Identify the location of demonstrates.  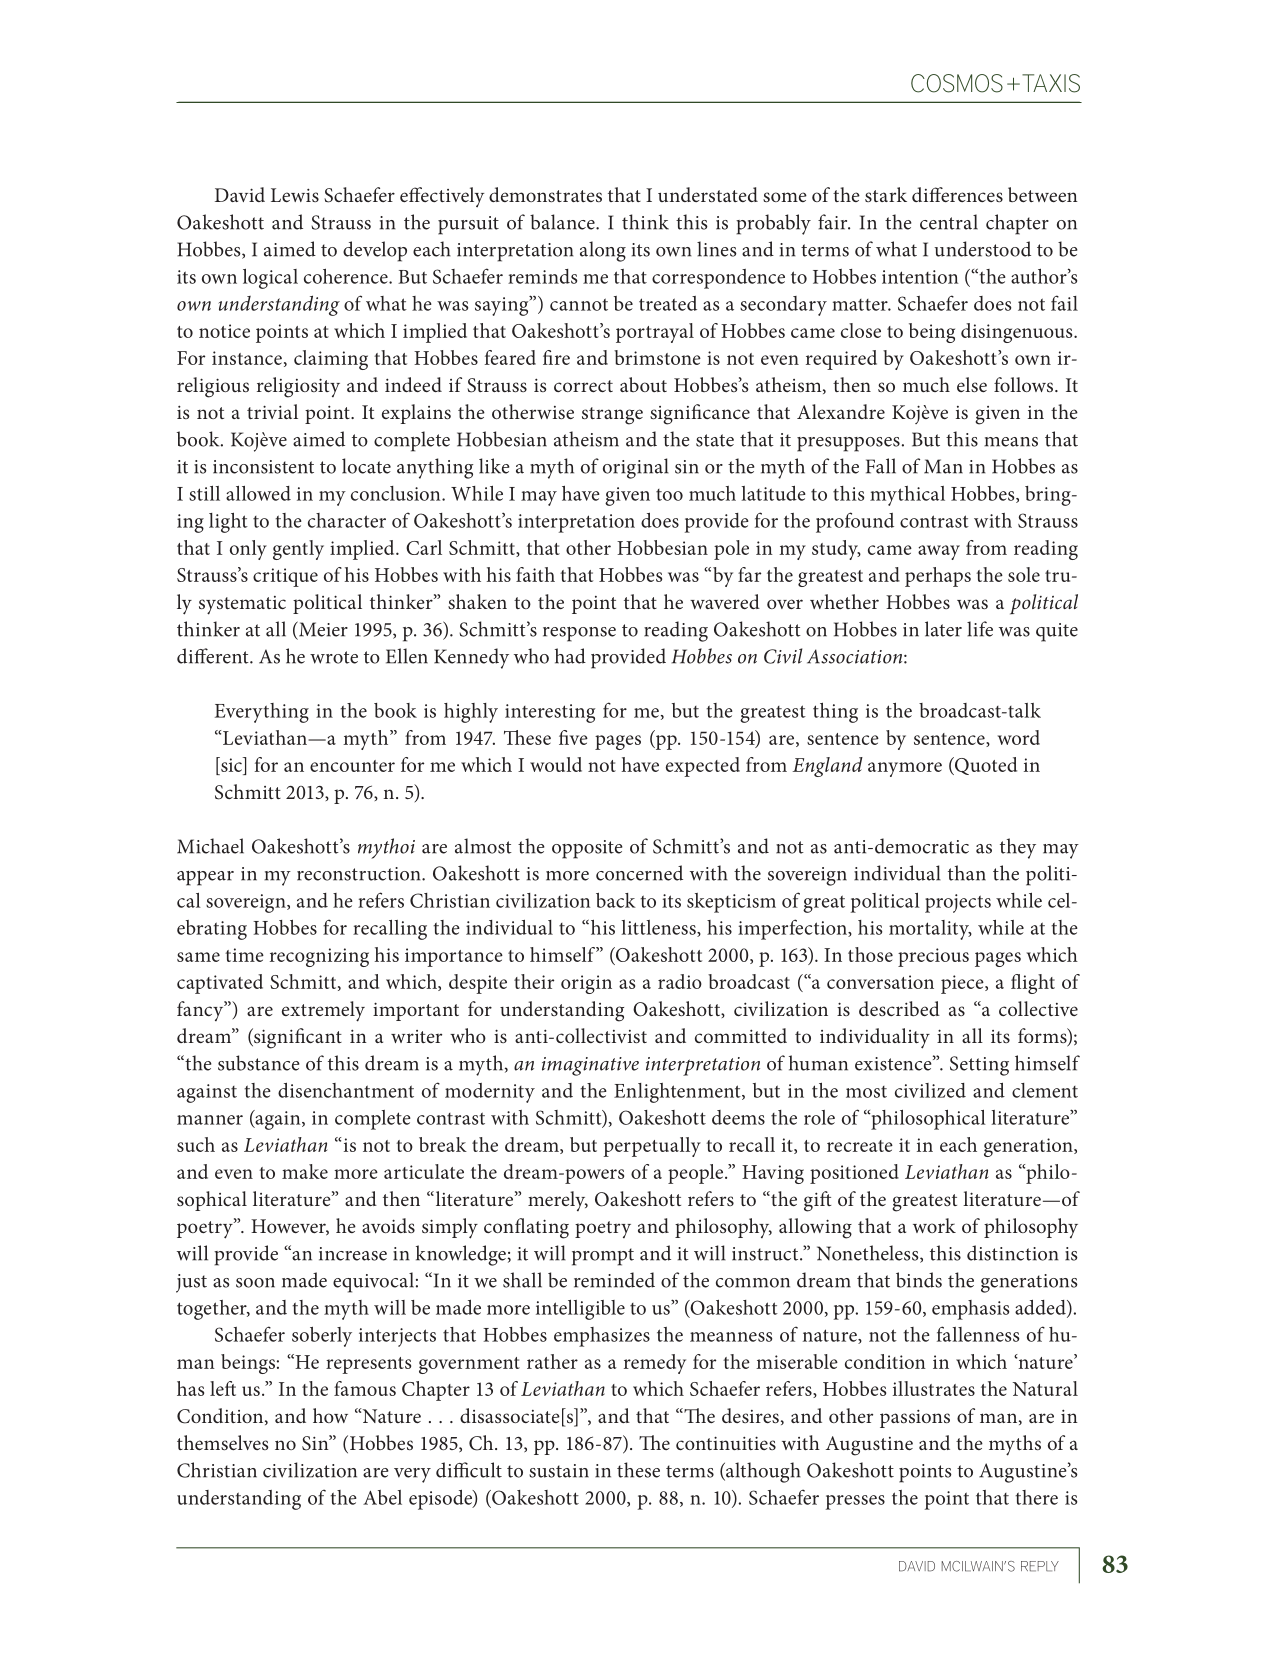
(545, 194).
